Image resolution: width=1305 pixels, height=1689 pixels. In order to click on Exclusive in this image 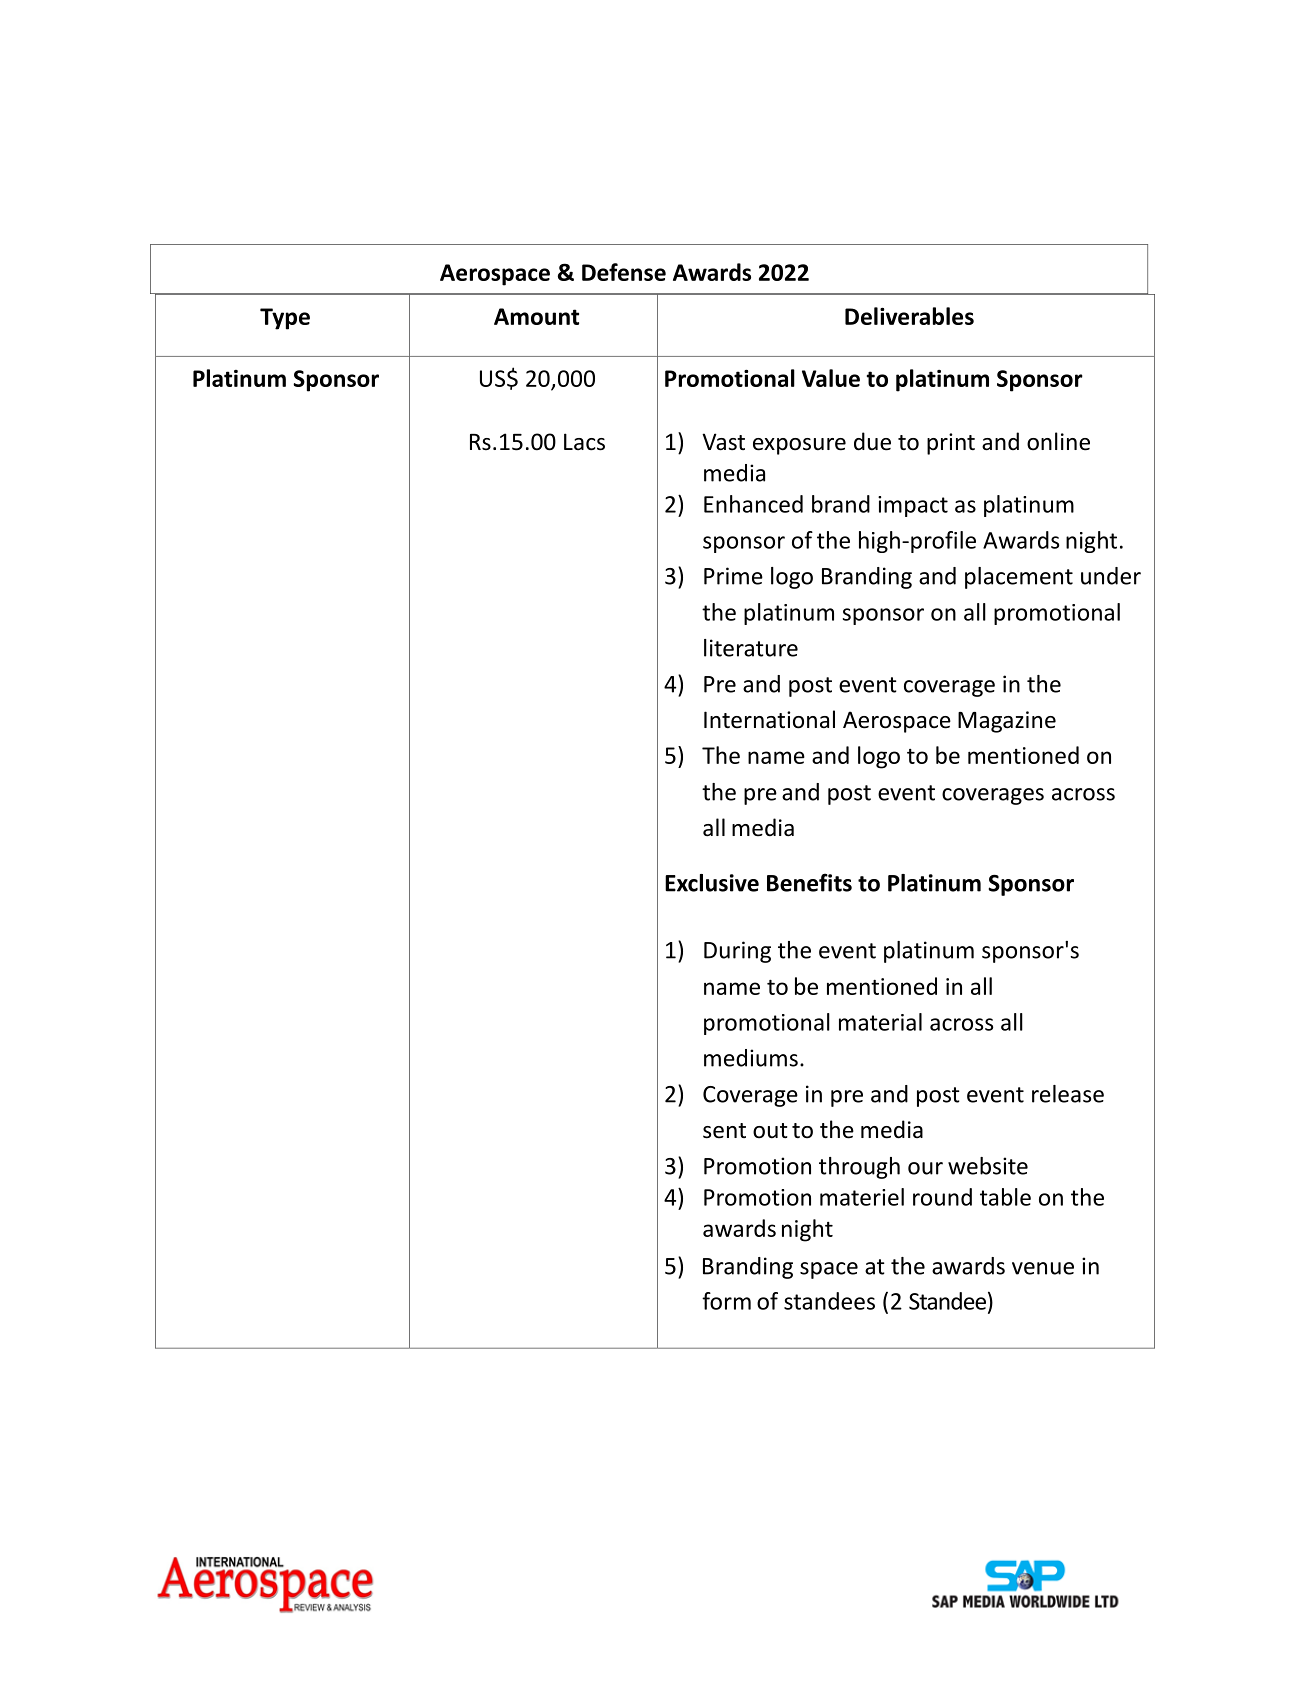, I will do `click(712, 883)`.
